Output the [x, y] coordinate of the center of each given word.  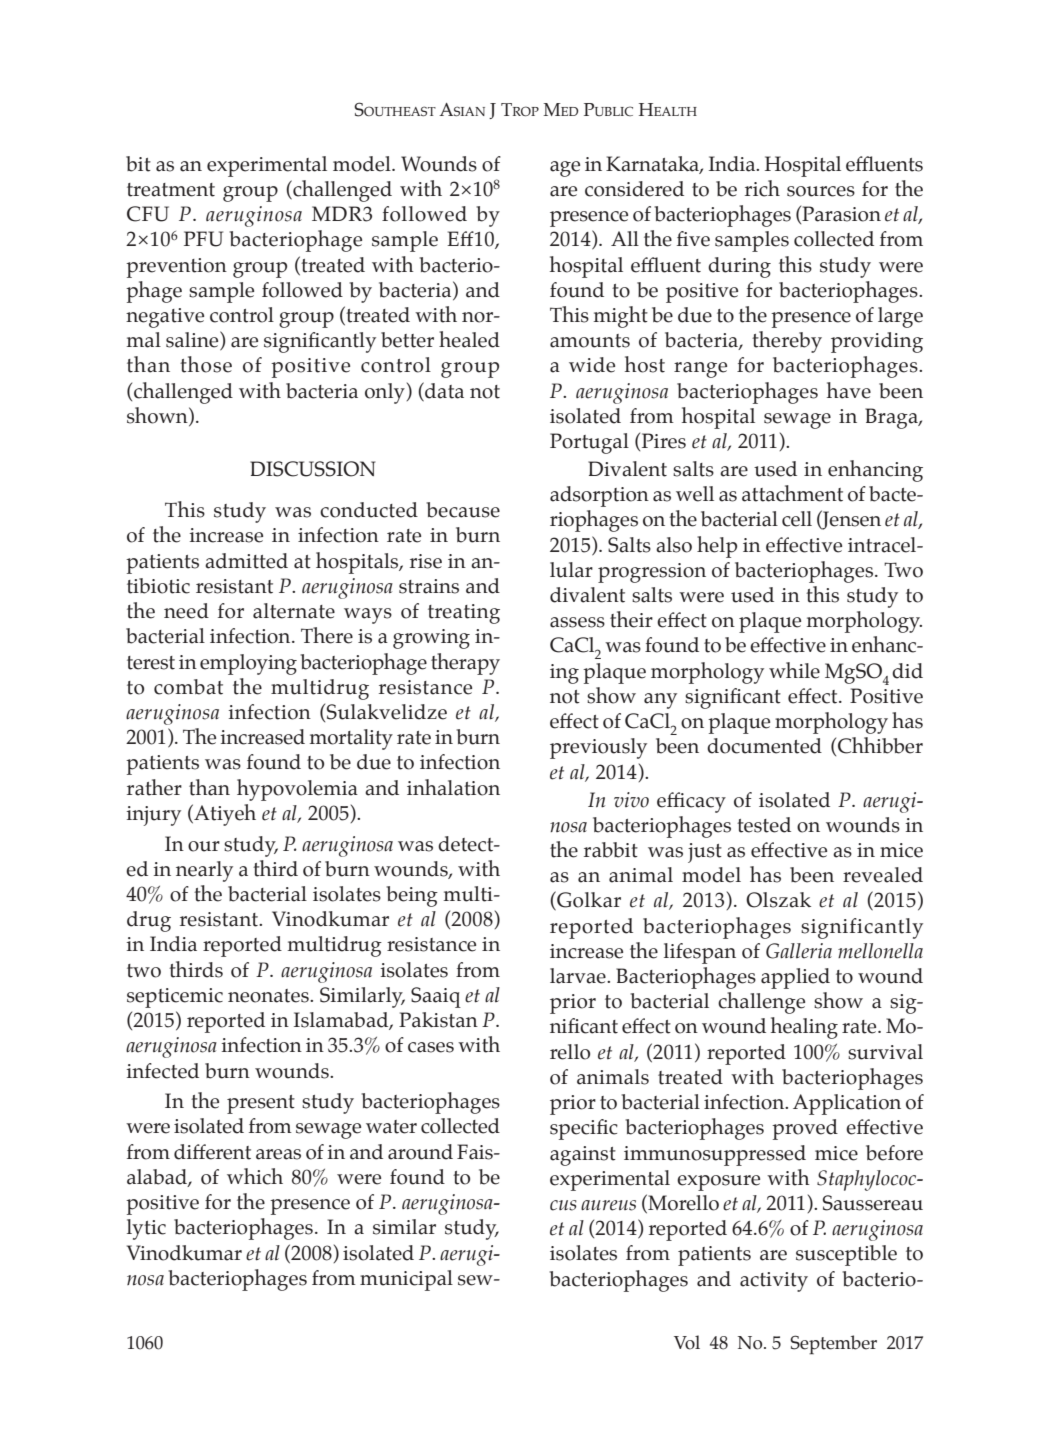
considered [634, 189]
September [833, 1345]
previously [598, 748]
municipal [406, 1280]
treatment [171, 190]
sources [821, 191]
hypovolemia [297, 790]
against [583, 1156]
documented [764, 746]
